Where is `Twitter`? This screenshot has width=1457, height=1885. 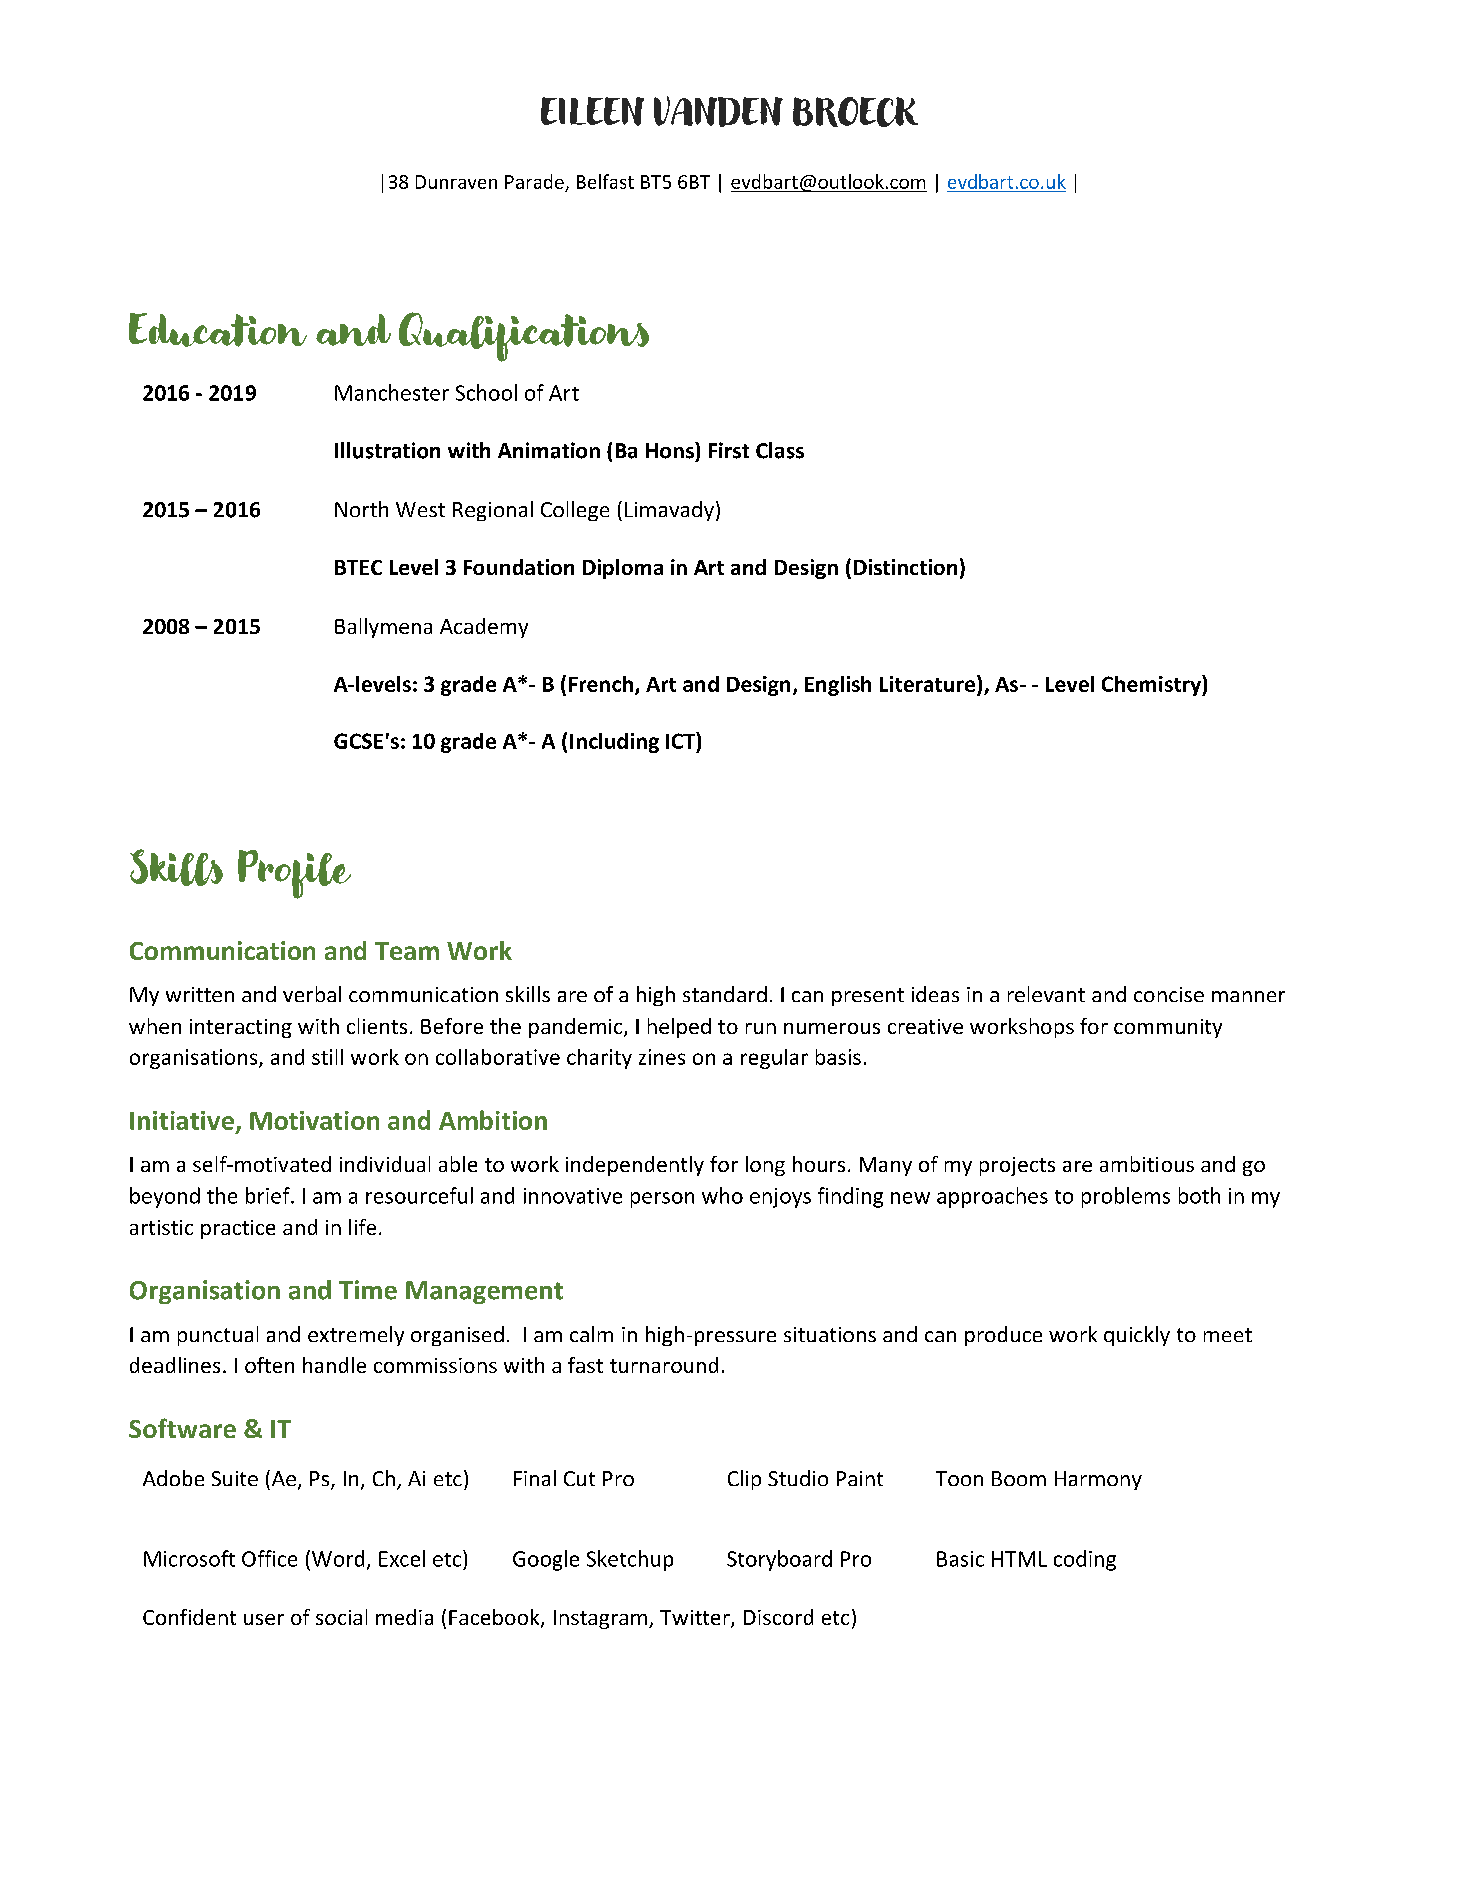 Twitter is located at coordinates (696, 1619).
